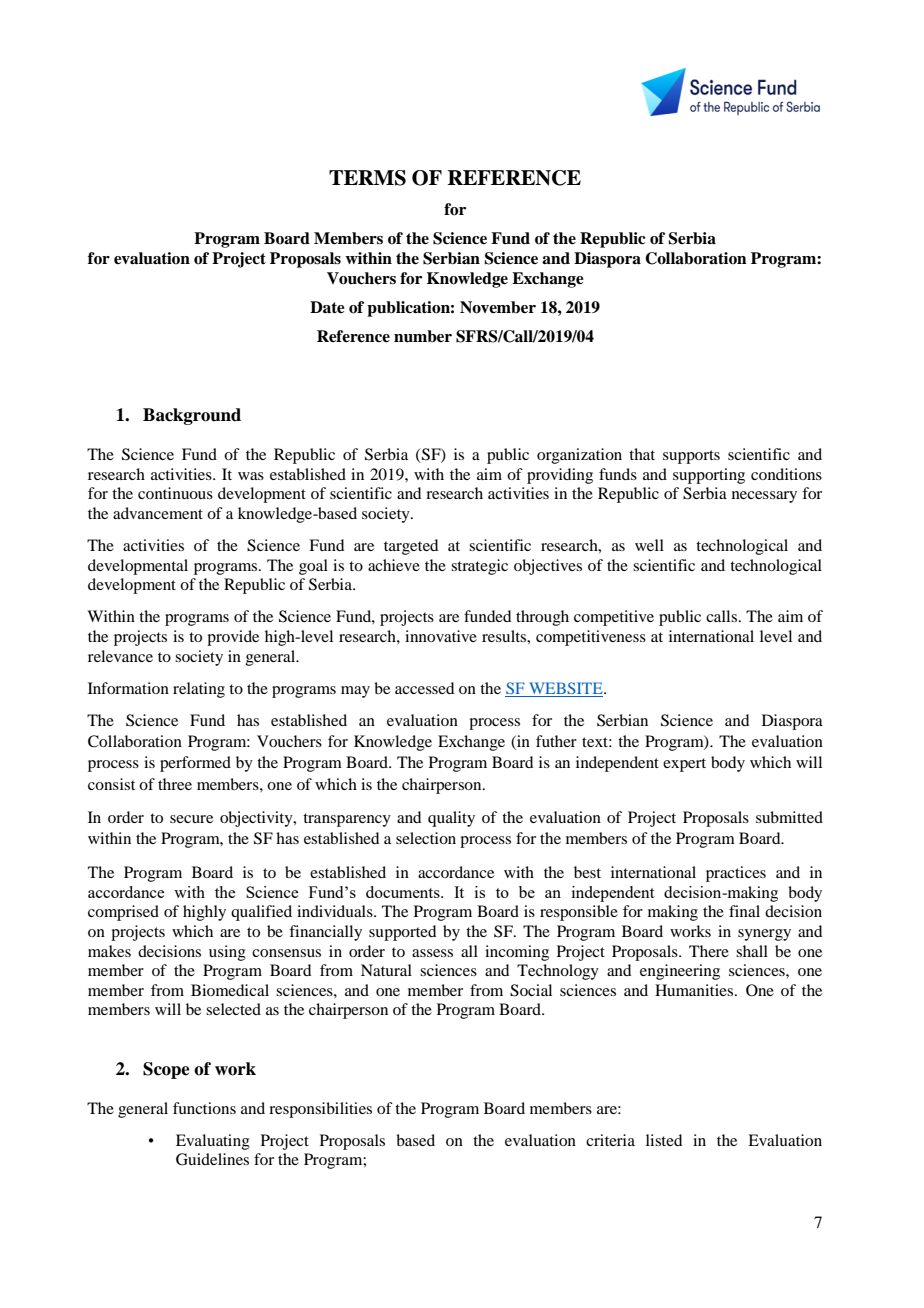  What do you see at coordinates (736, 874) in the page?
I see `practices` at bounding box center [736, 874].
